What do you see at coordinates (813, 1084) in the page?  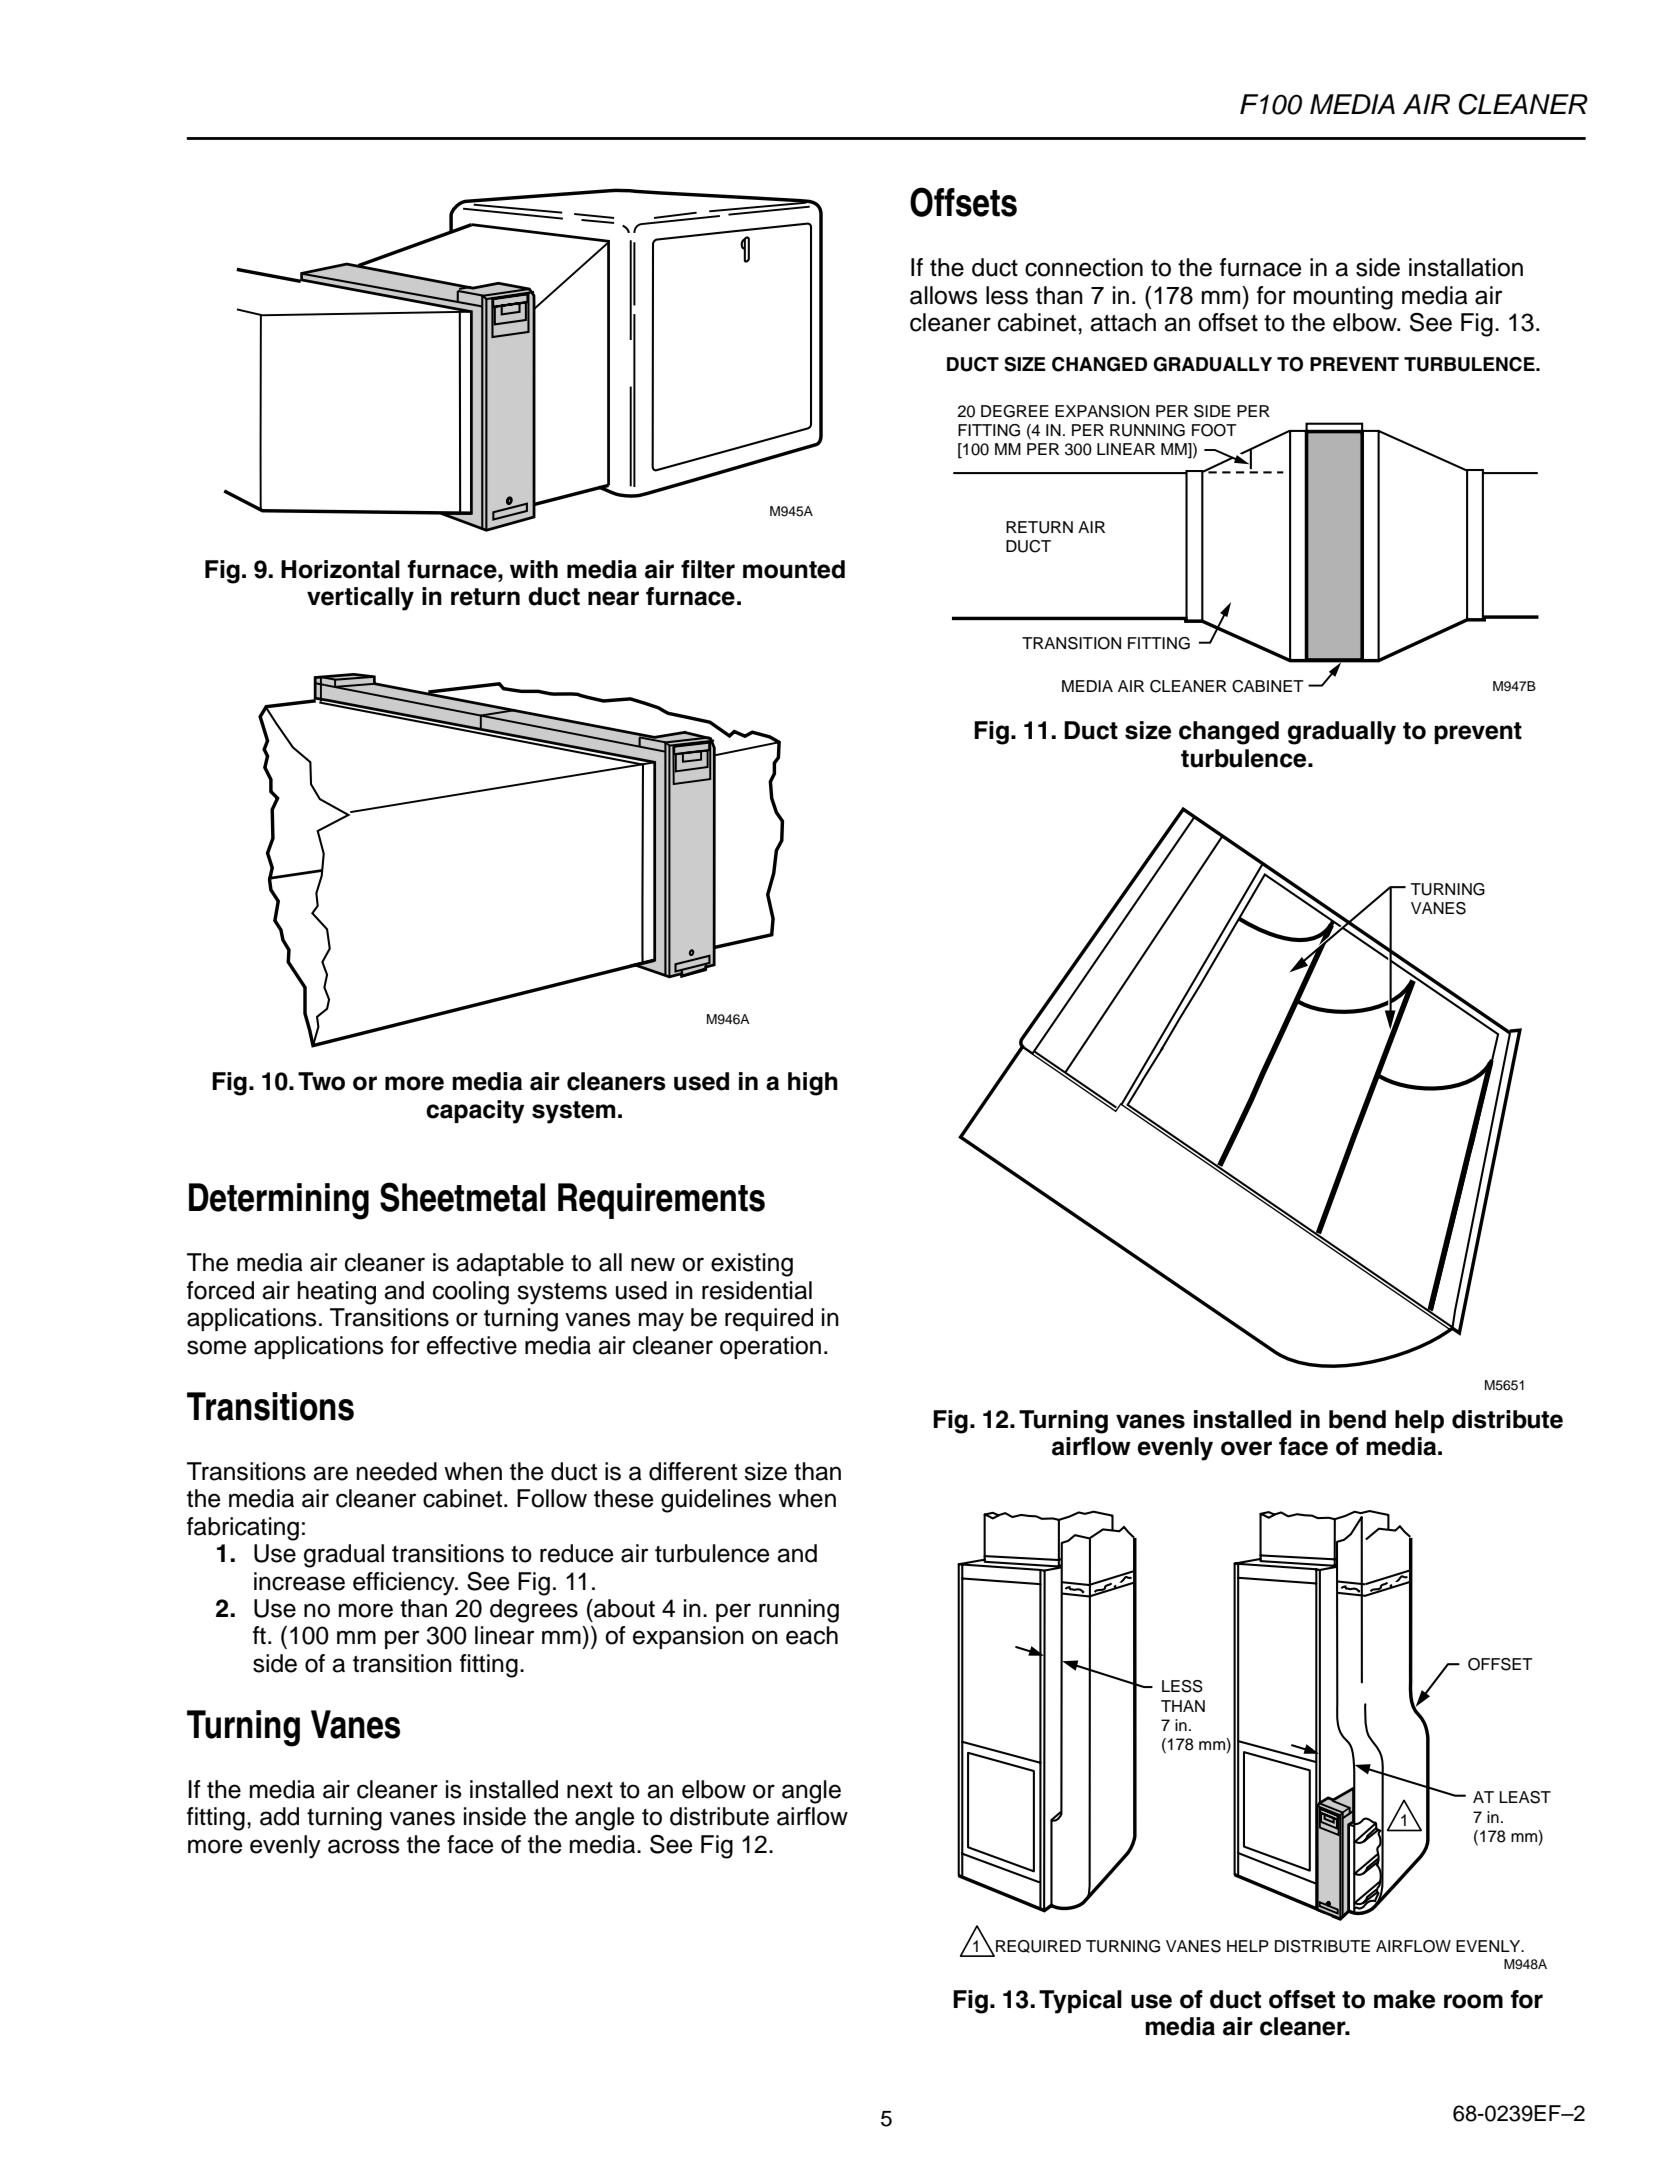 I see `high` at bounding box center [813, 1084].
